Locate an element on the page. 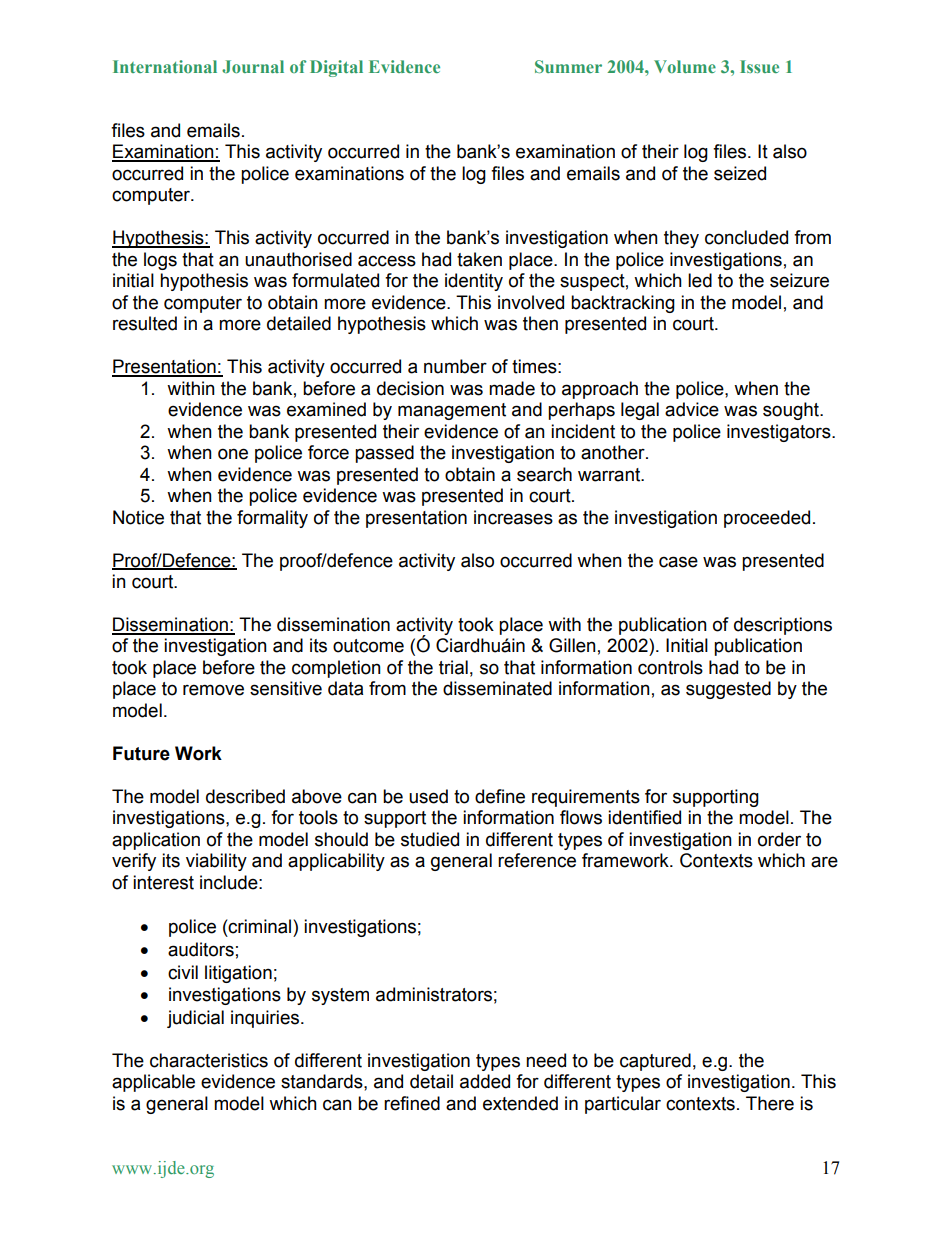  Summer is located at coordinates (568, 66).
